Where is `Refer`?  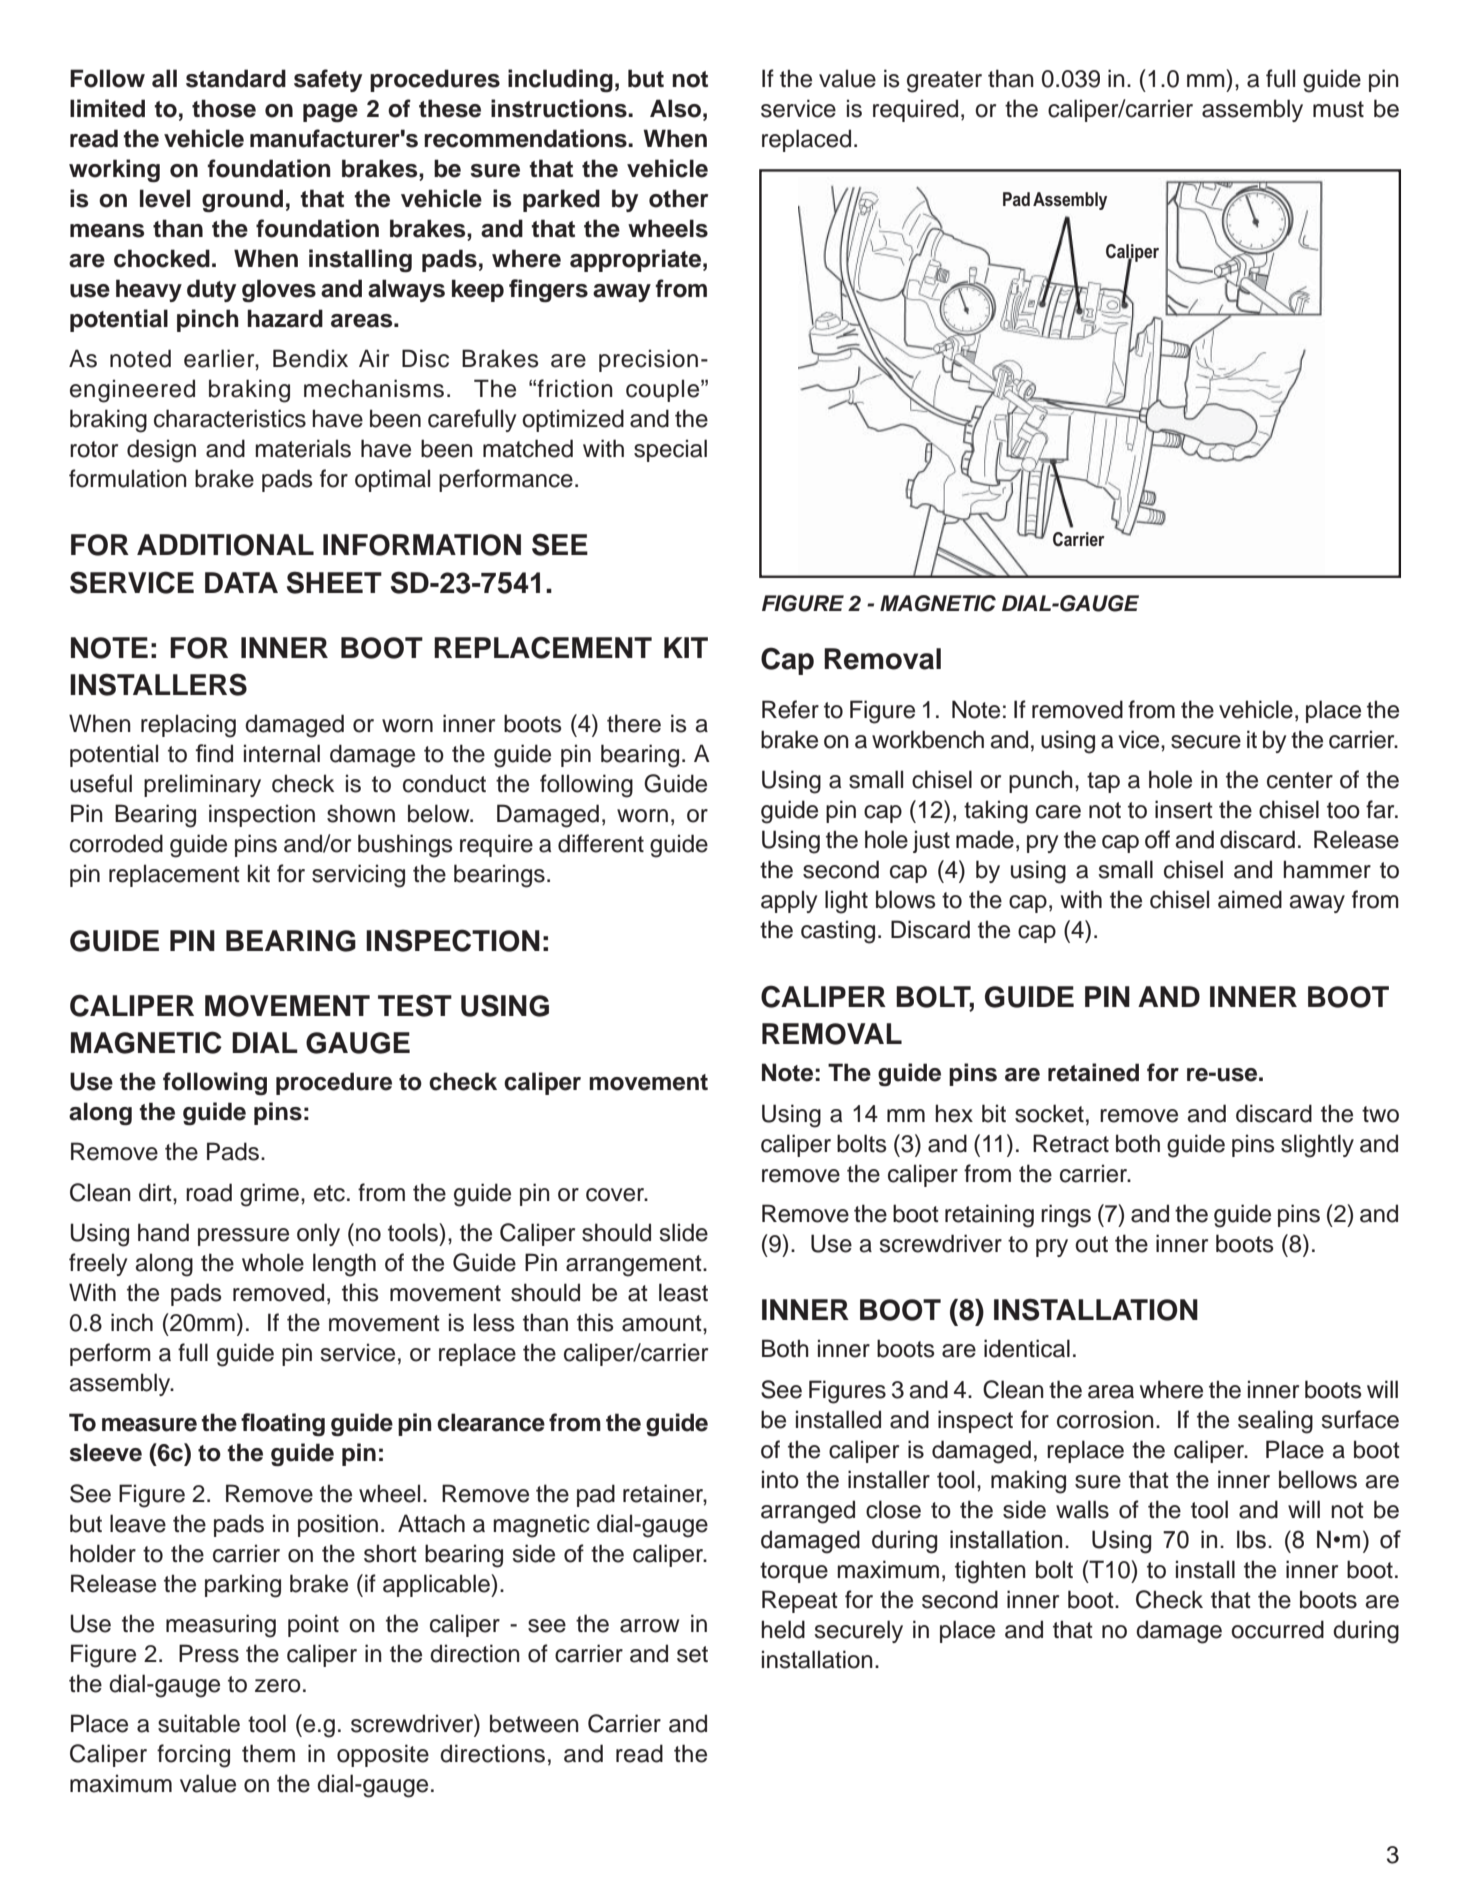 Refer is located at coordinates (790, 709).
